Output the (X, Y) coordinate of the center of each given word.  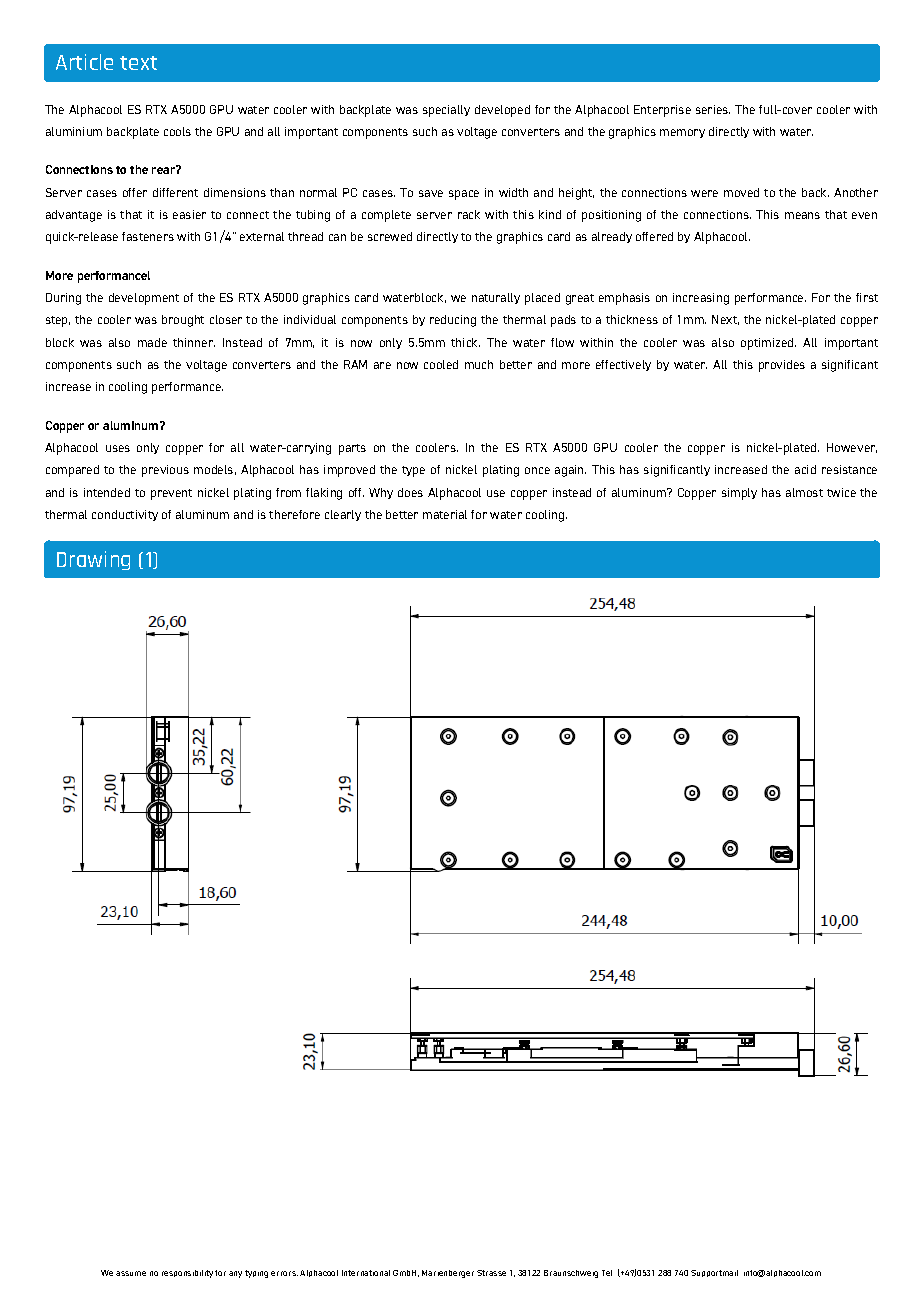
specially (446, 111)
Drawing (93, 560)
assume (131, 1273)
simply (739, 494)
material (445, 514)
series (713, 109)
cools (177, 131)
